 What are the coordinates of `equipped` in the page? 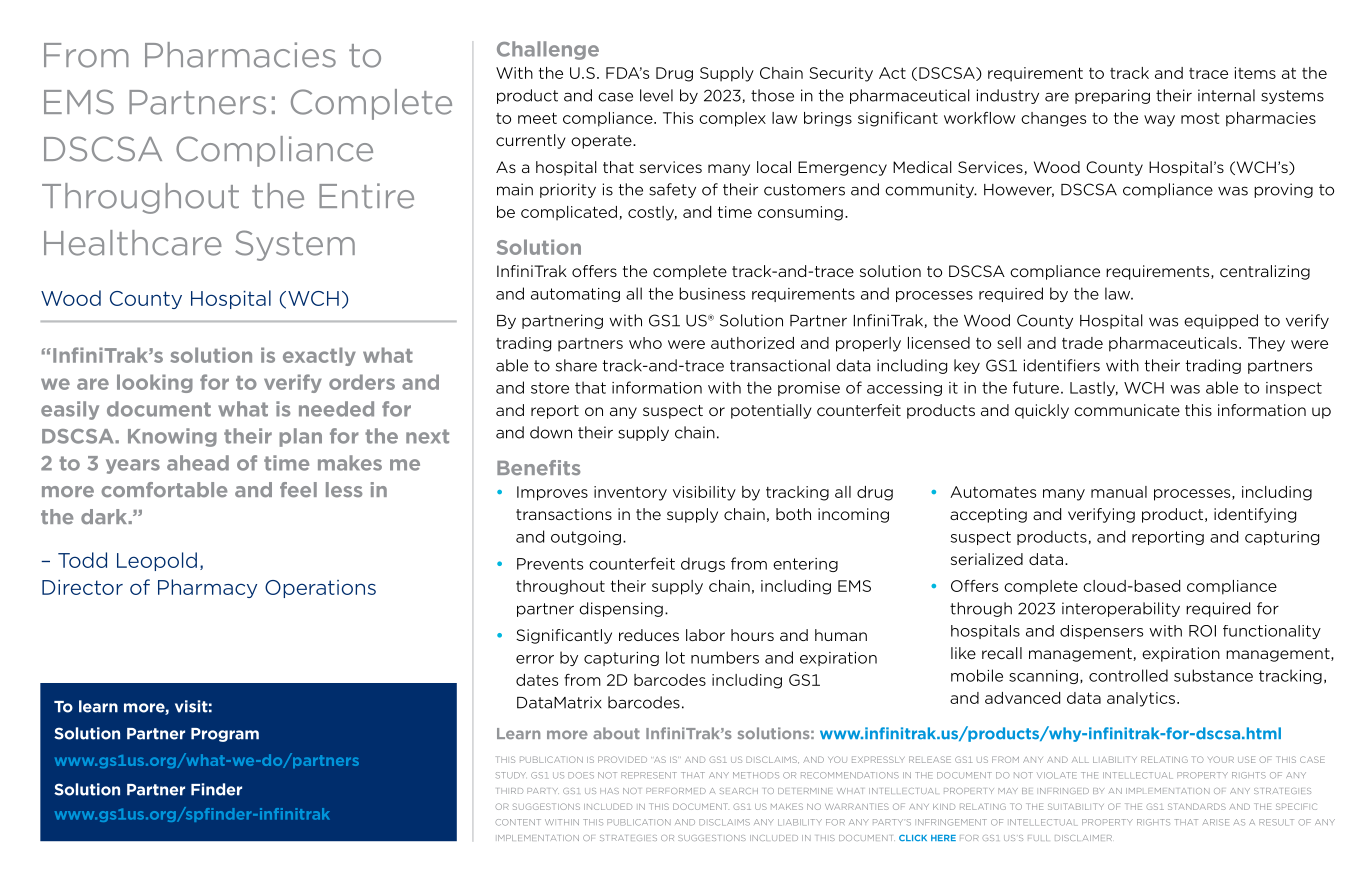 It's located at (1221, 321).
